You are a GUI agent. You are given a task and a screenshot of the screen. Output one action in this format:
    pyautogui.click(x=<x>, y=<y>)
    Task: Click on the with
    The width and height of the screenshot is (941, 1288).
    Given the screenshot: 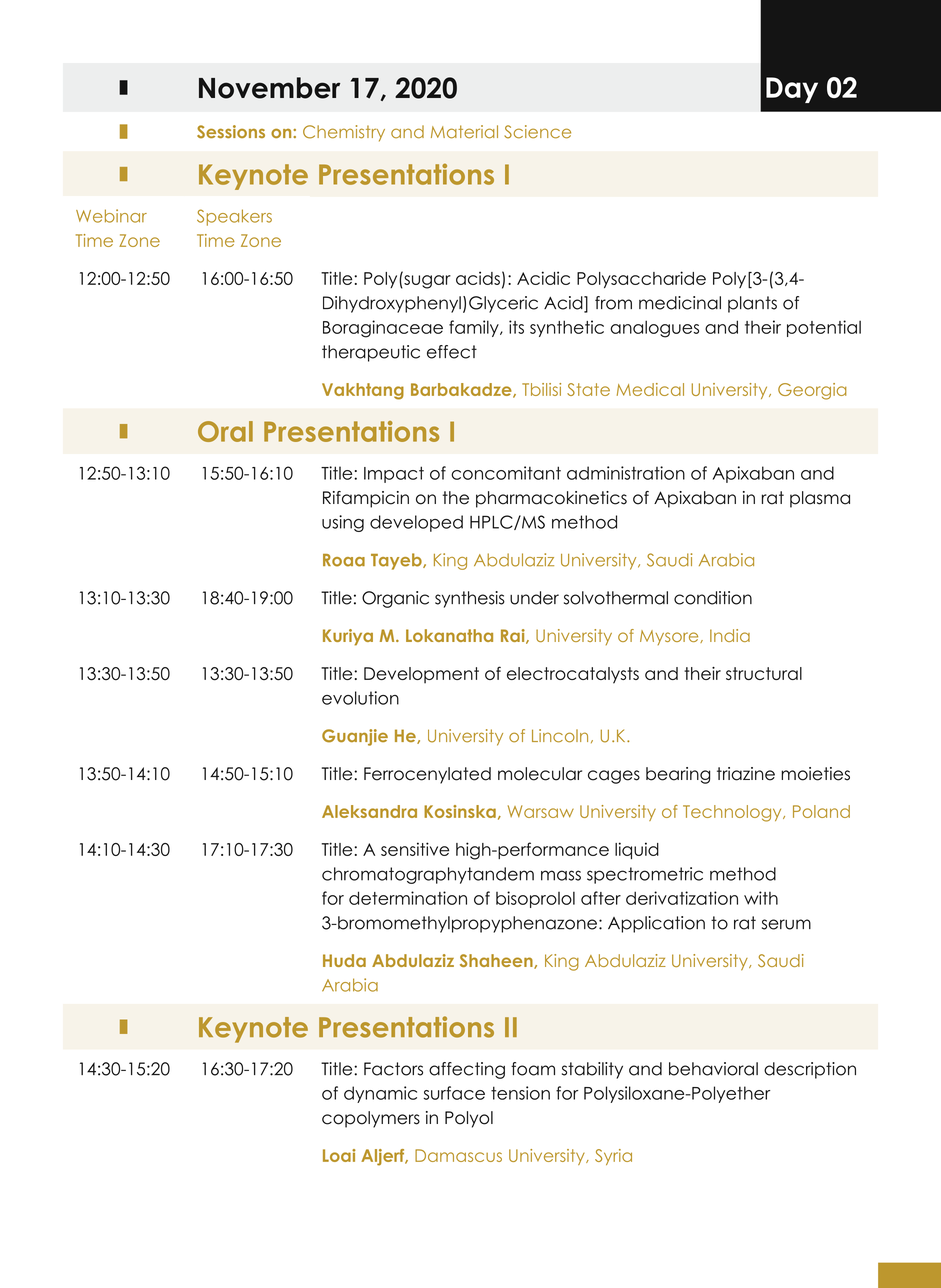 What is the action you would take?
    pyautogui.click(x=761, y=898)
